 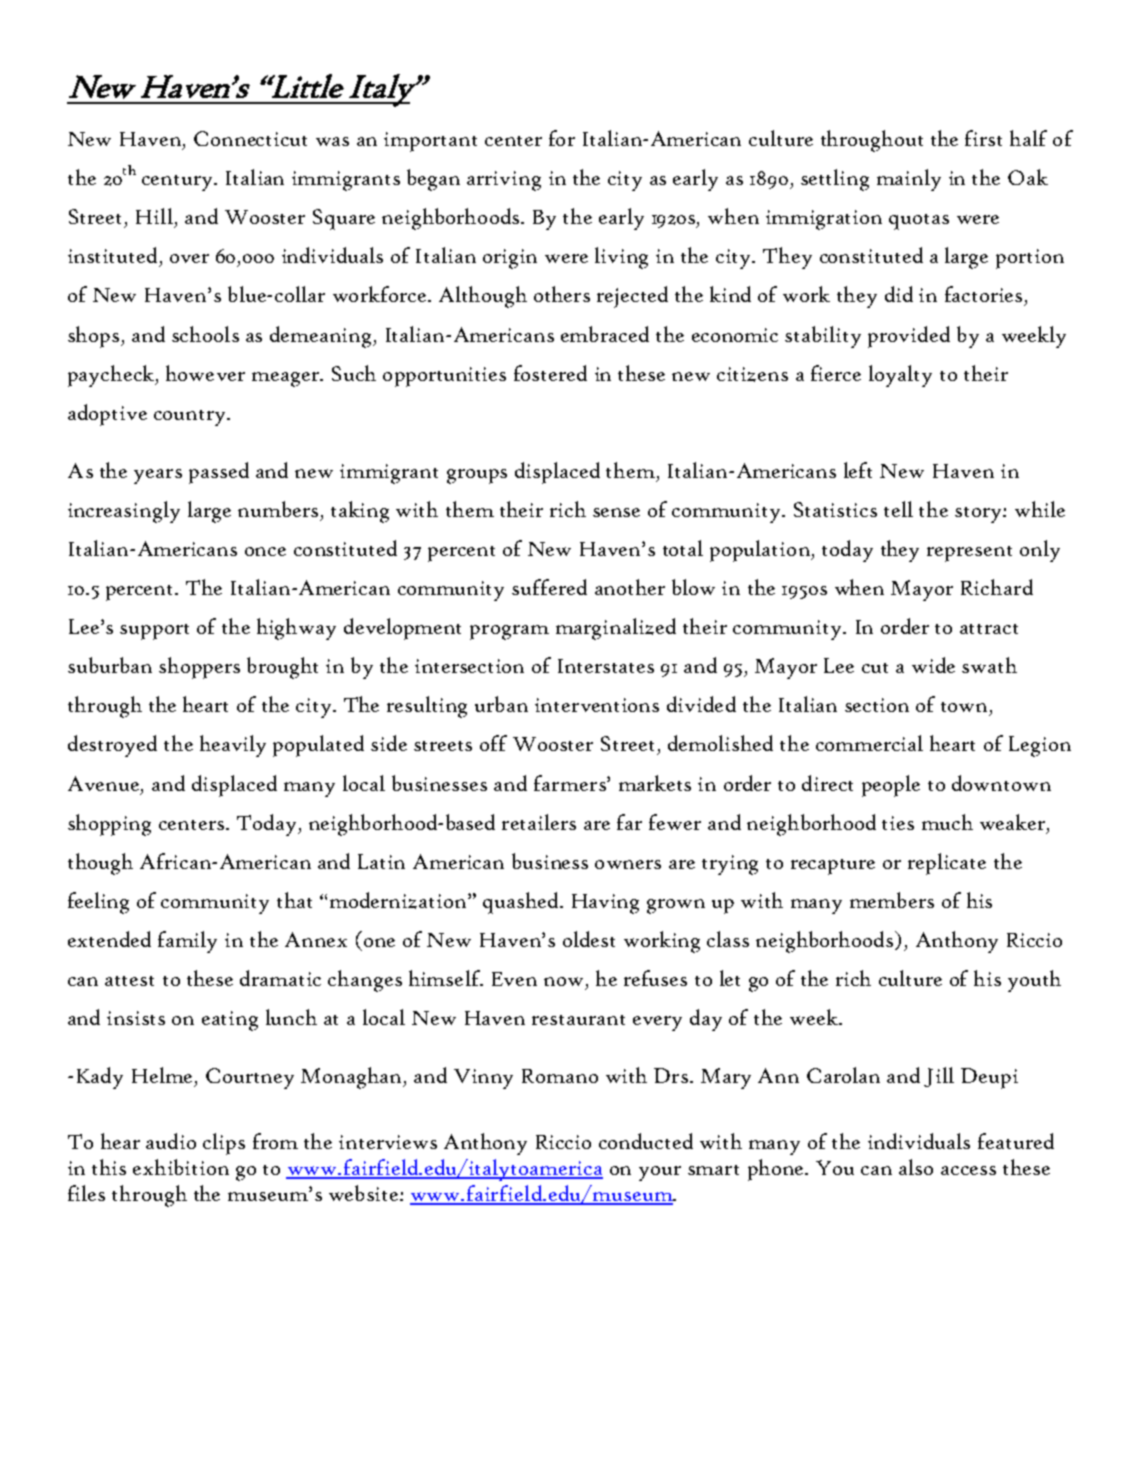 What do you see at coordinates (522, 903) in the page?
I see `quashed` at bounding box center [522, 903].
